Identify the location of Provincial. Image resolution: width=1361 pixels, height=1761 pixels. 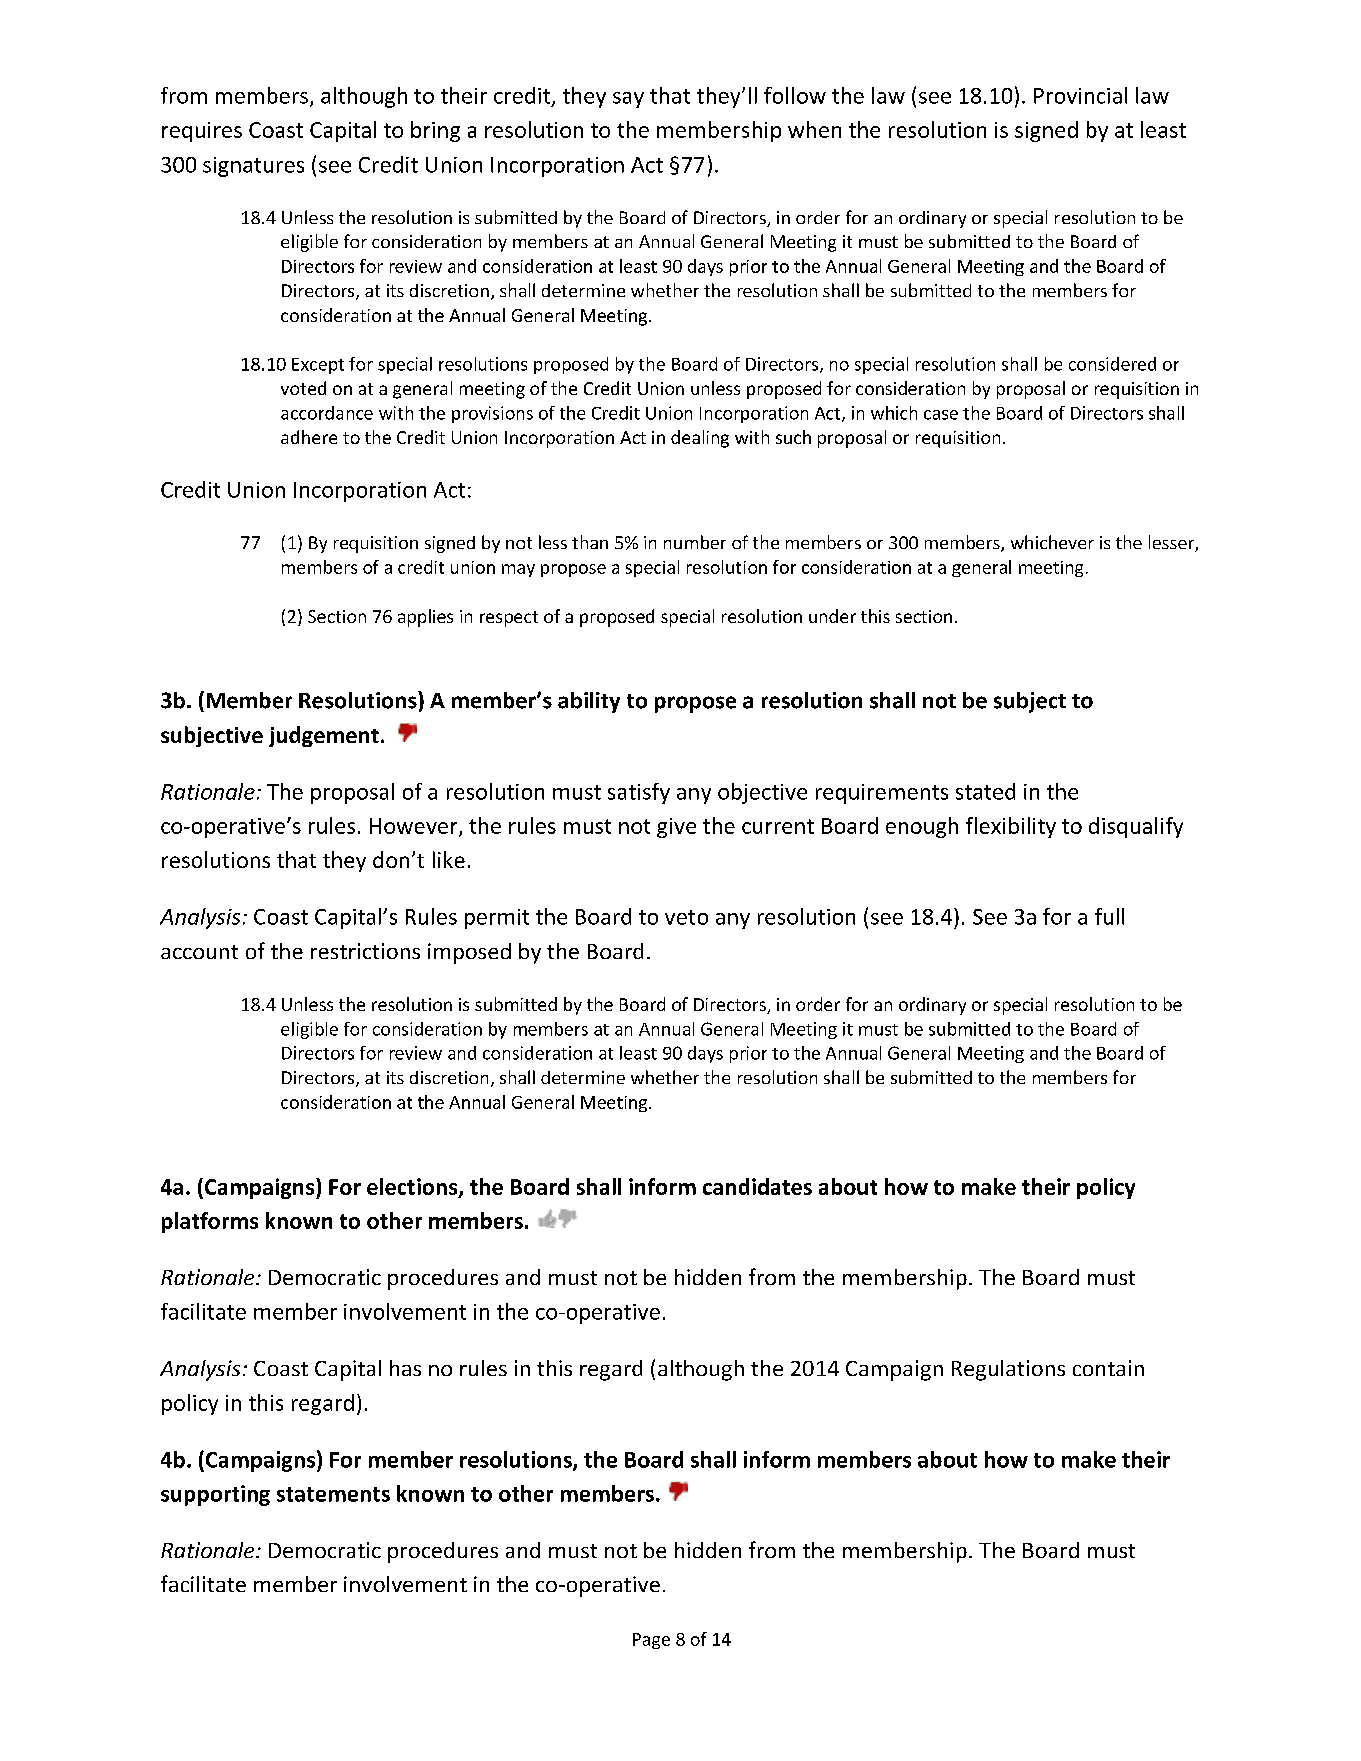
(1080, 95).
